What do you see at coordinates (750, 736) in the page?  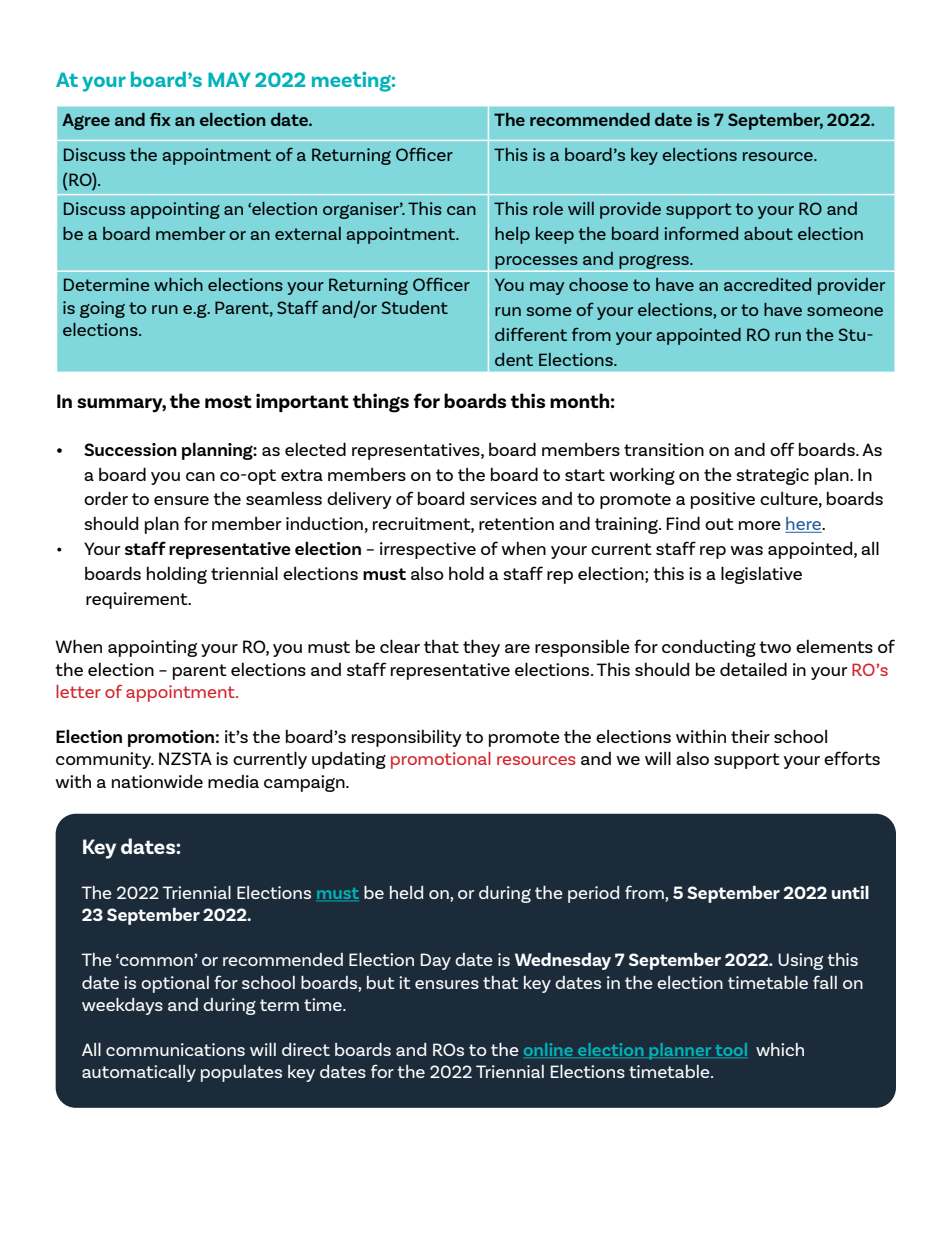 I see `their` at bounding box center [750, 736].
